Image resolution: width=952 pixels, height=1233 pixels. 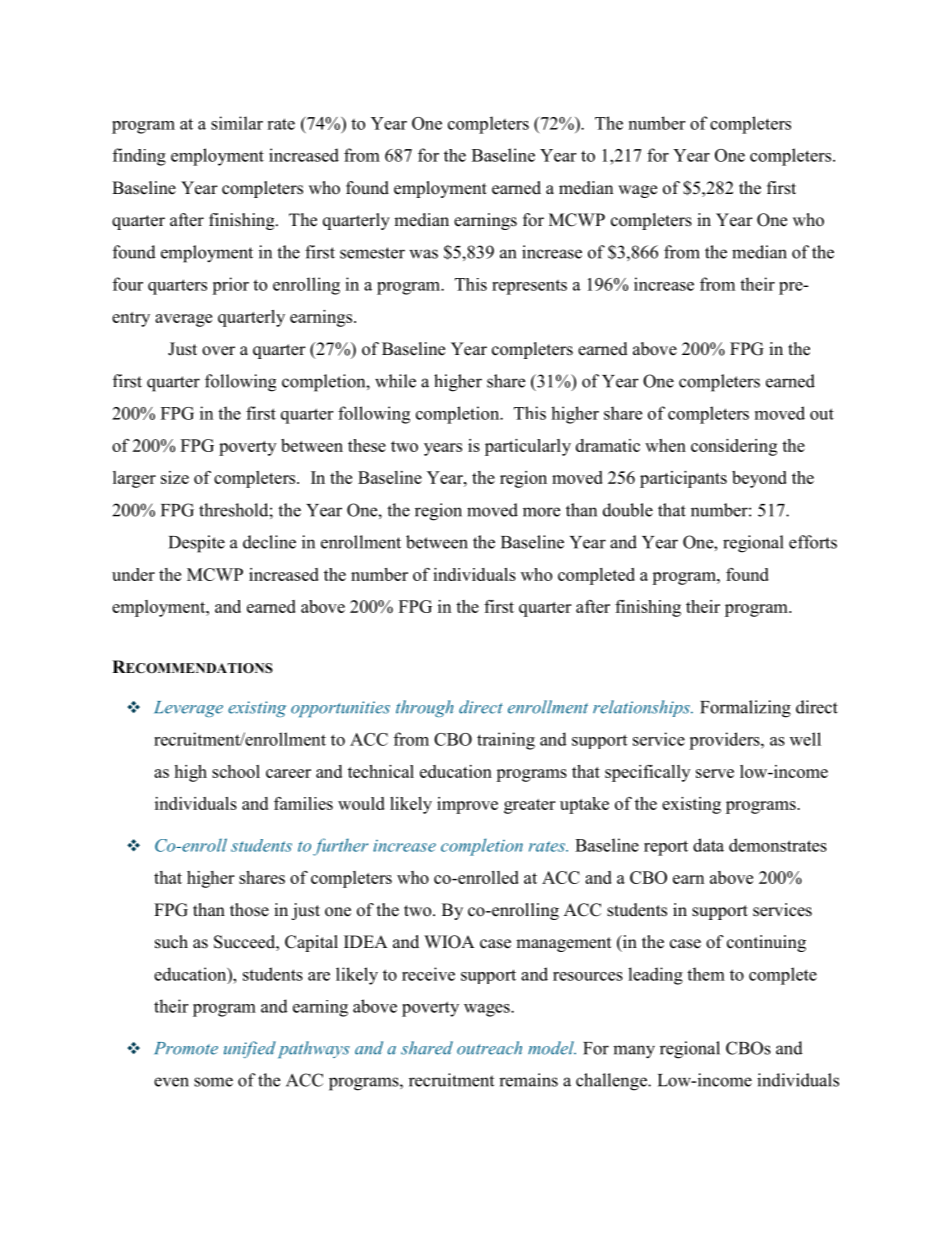 I want to click on while, so click(x=395, y=381).
